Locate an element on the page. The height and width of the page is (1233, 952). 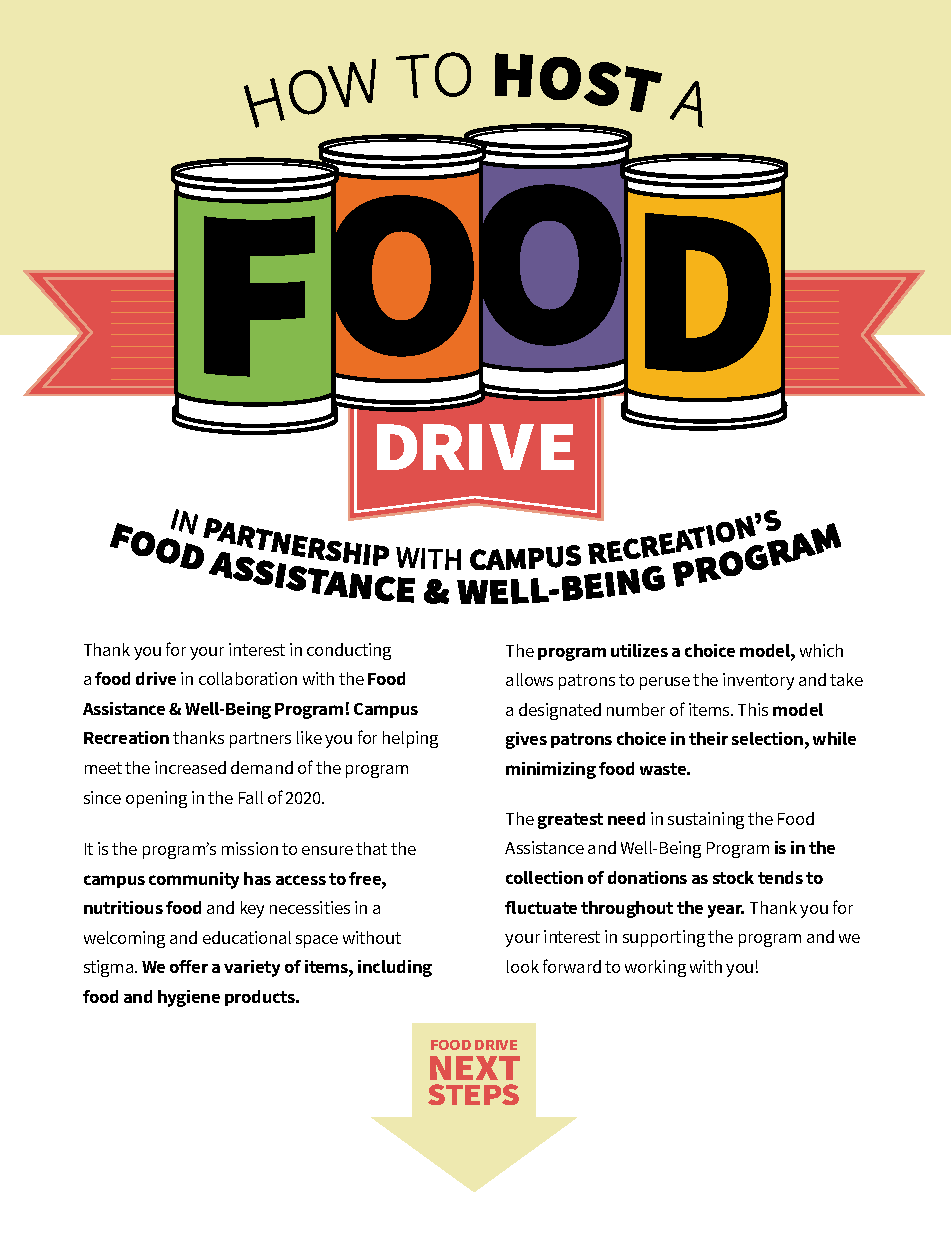
STEPS is located at coordinates (473, 1094).
